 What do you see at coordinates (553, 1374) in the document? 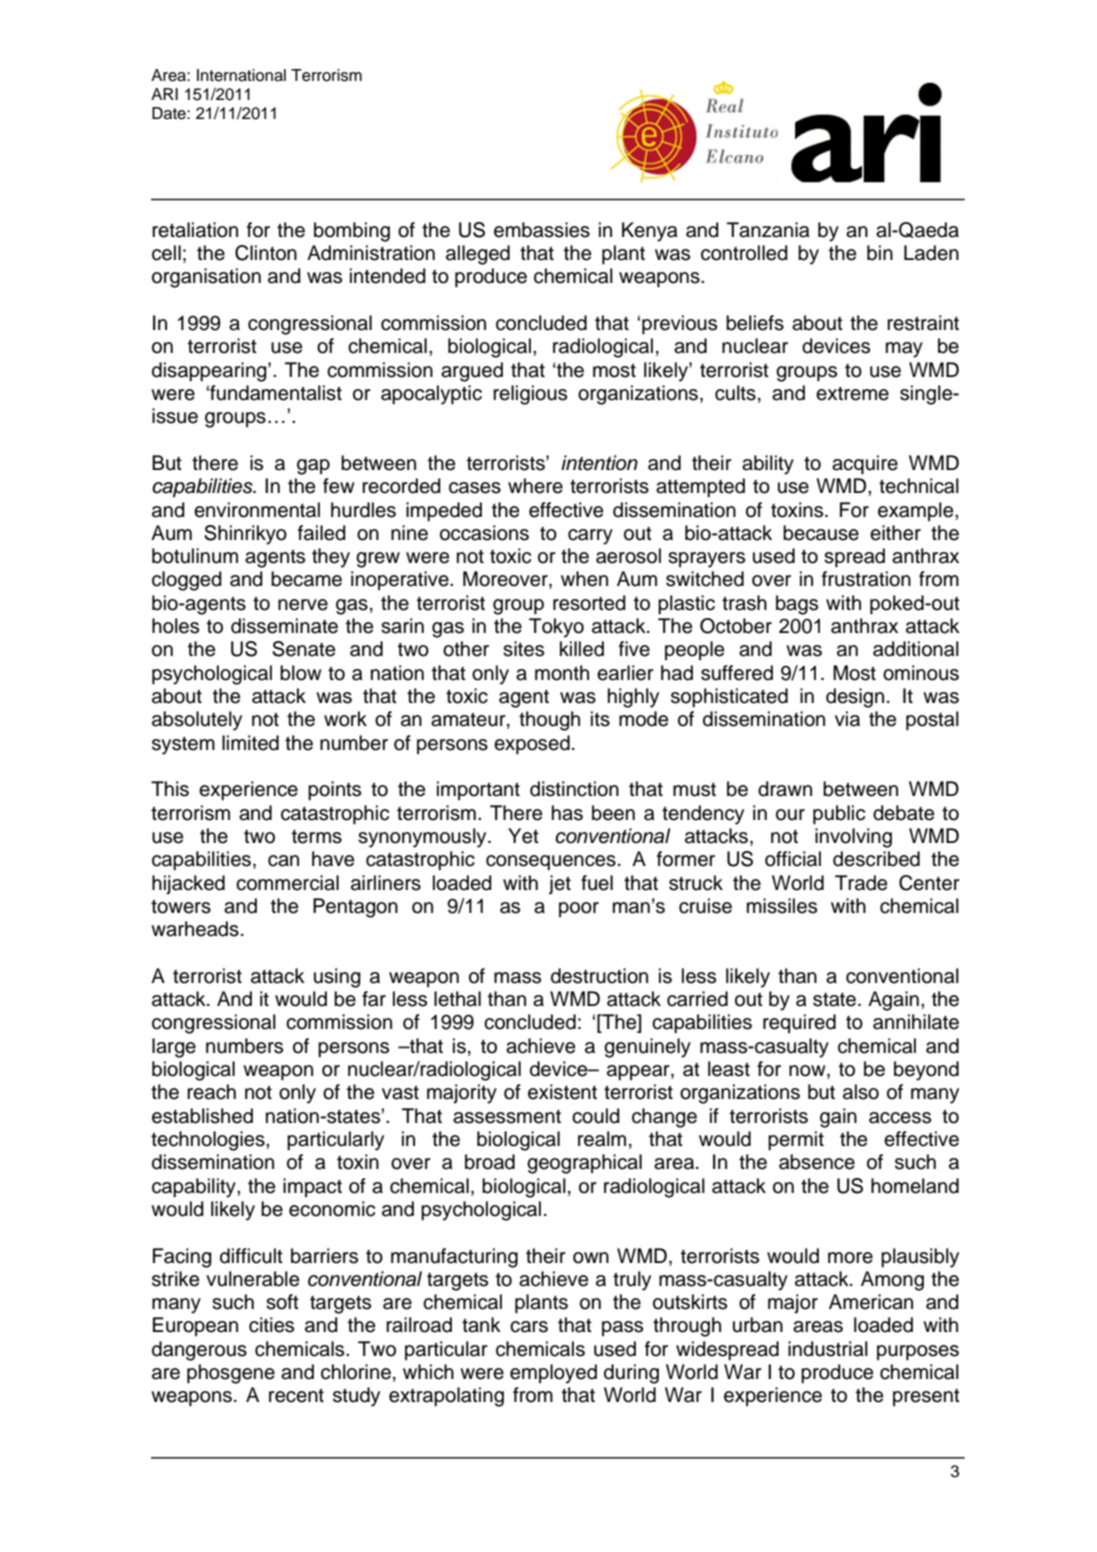
I see `employed` at bounding box center [553, 1374].
